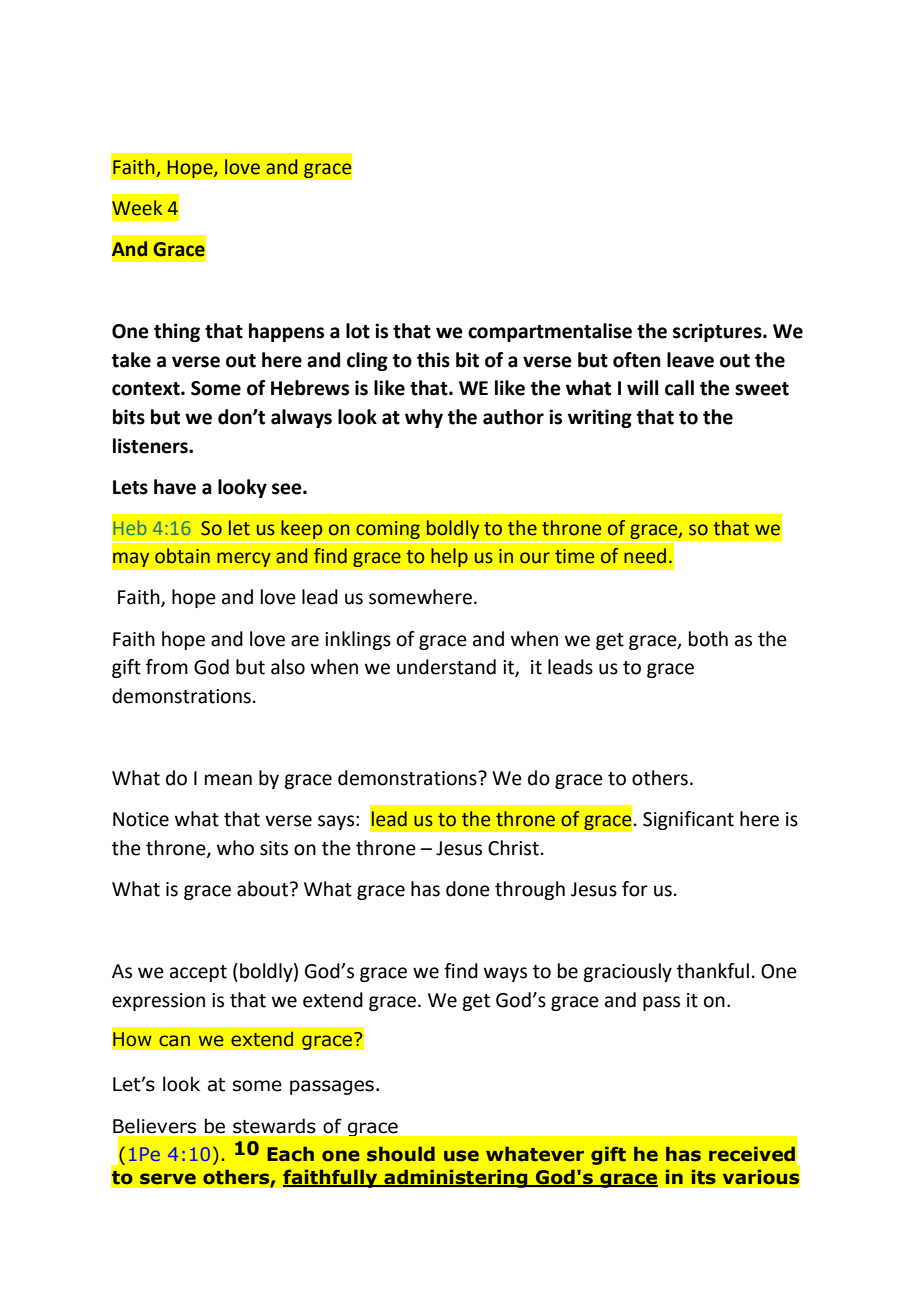 The height and width of the screenshot is (1308, 924). Describe the element at coordinates (433, 360) in the screenshot. I see `this` at that location.
